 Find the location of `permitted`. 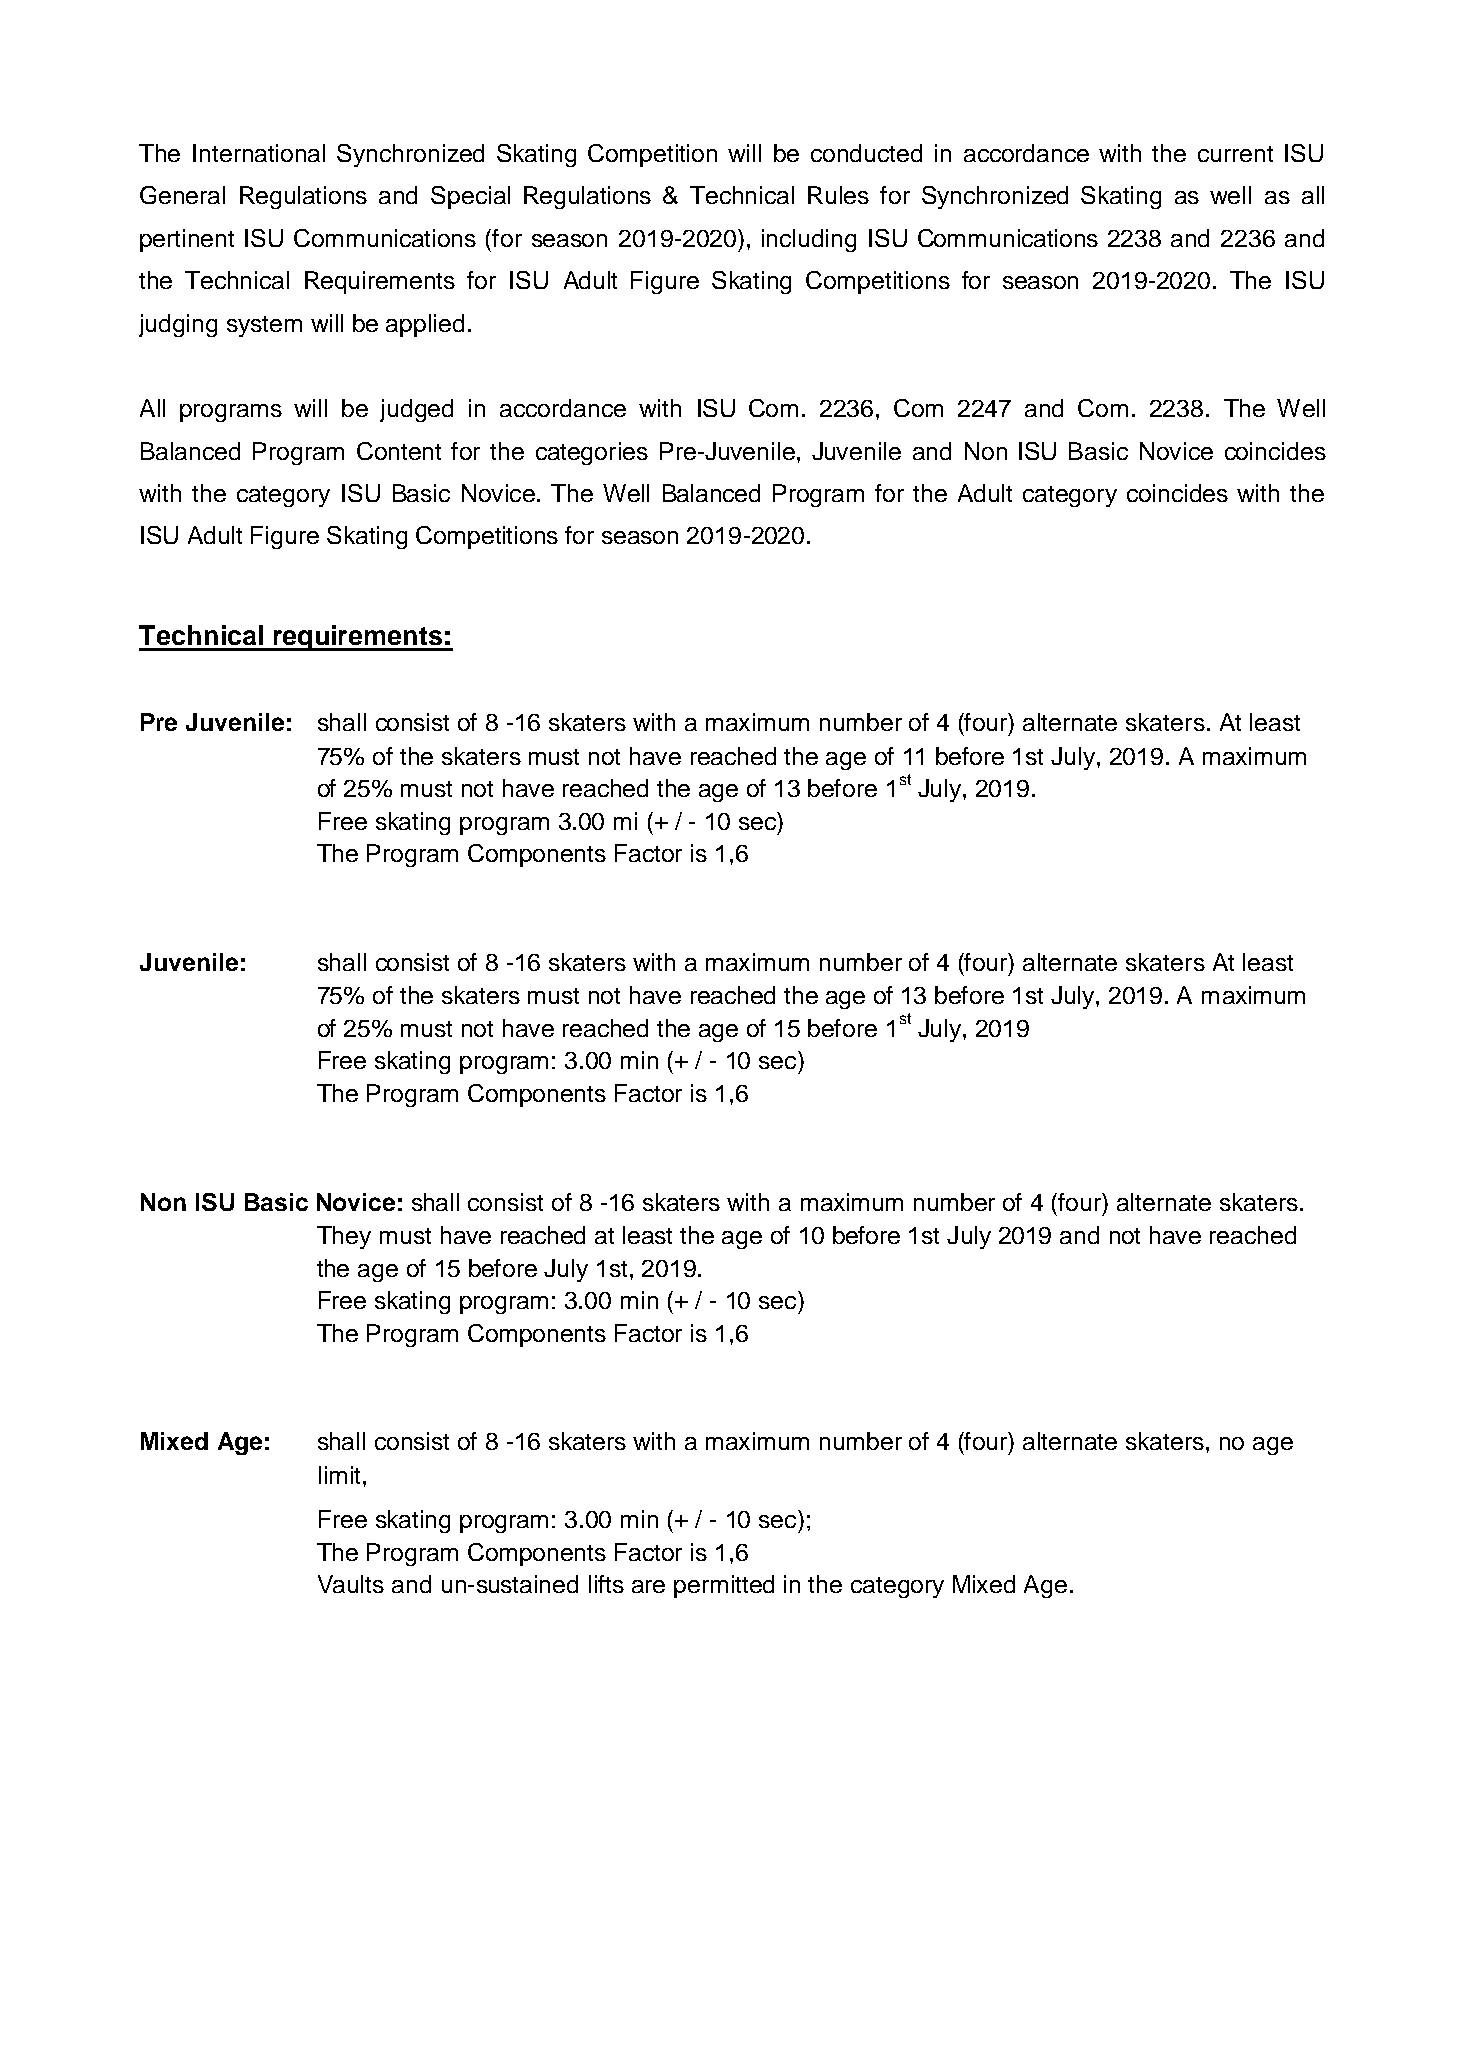

permitted is located at coordinates (724, 1586).
